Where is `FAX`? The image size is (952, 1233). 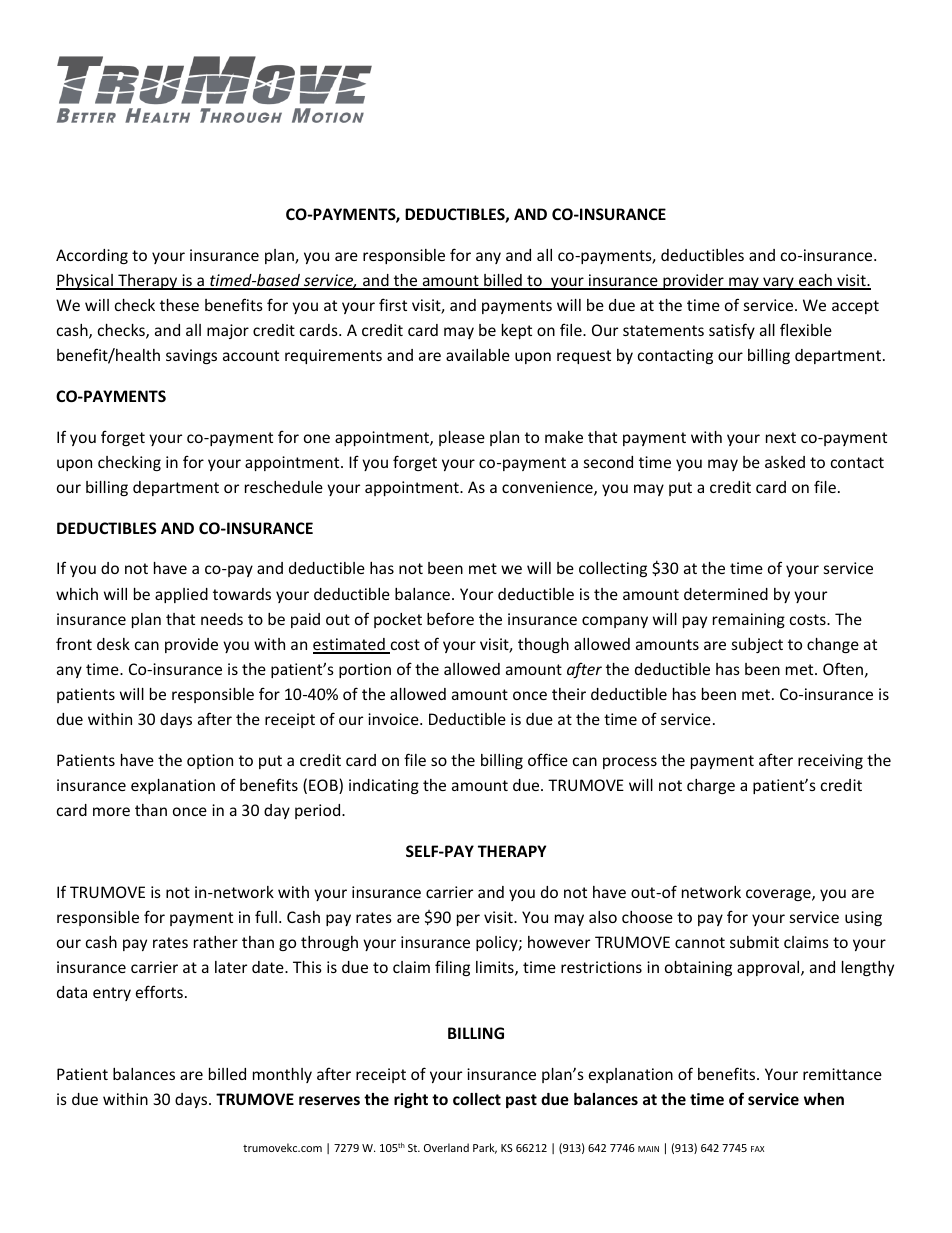
FAX is located at coordinates (757, 1149).
